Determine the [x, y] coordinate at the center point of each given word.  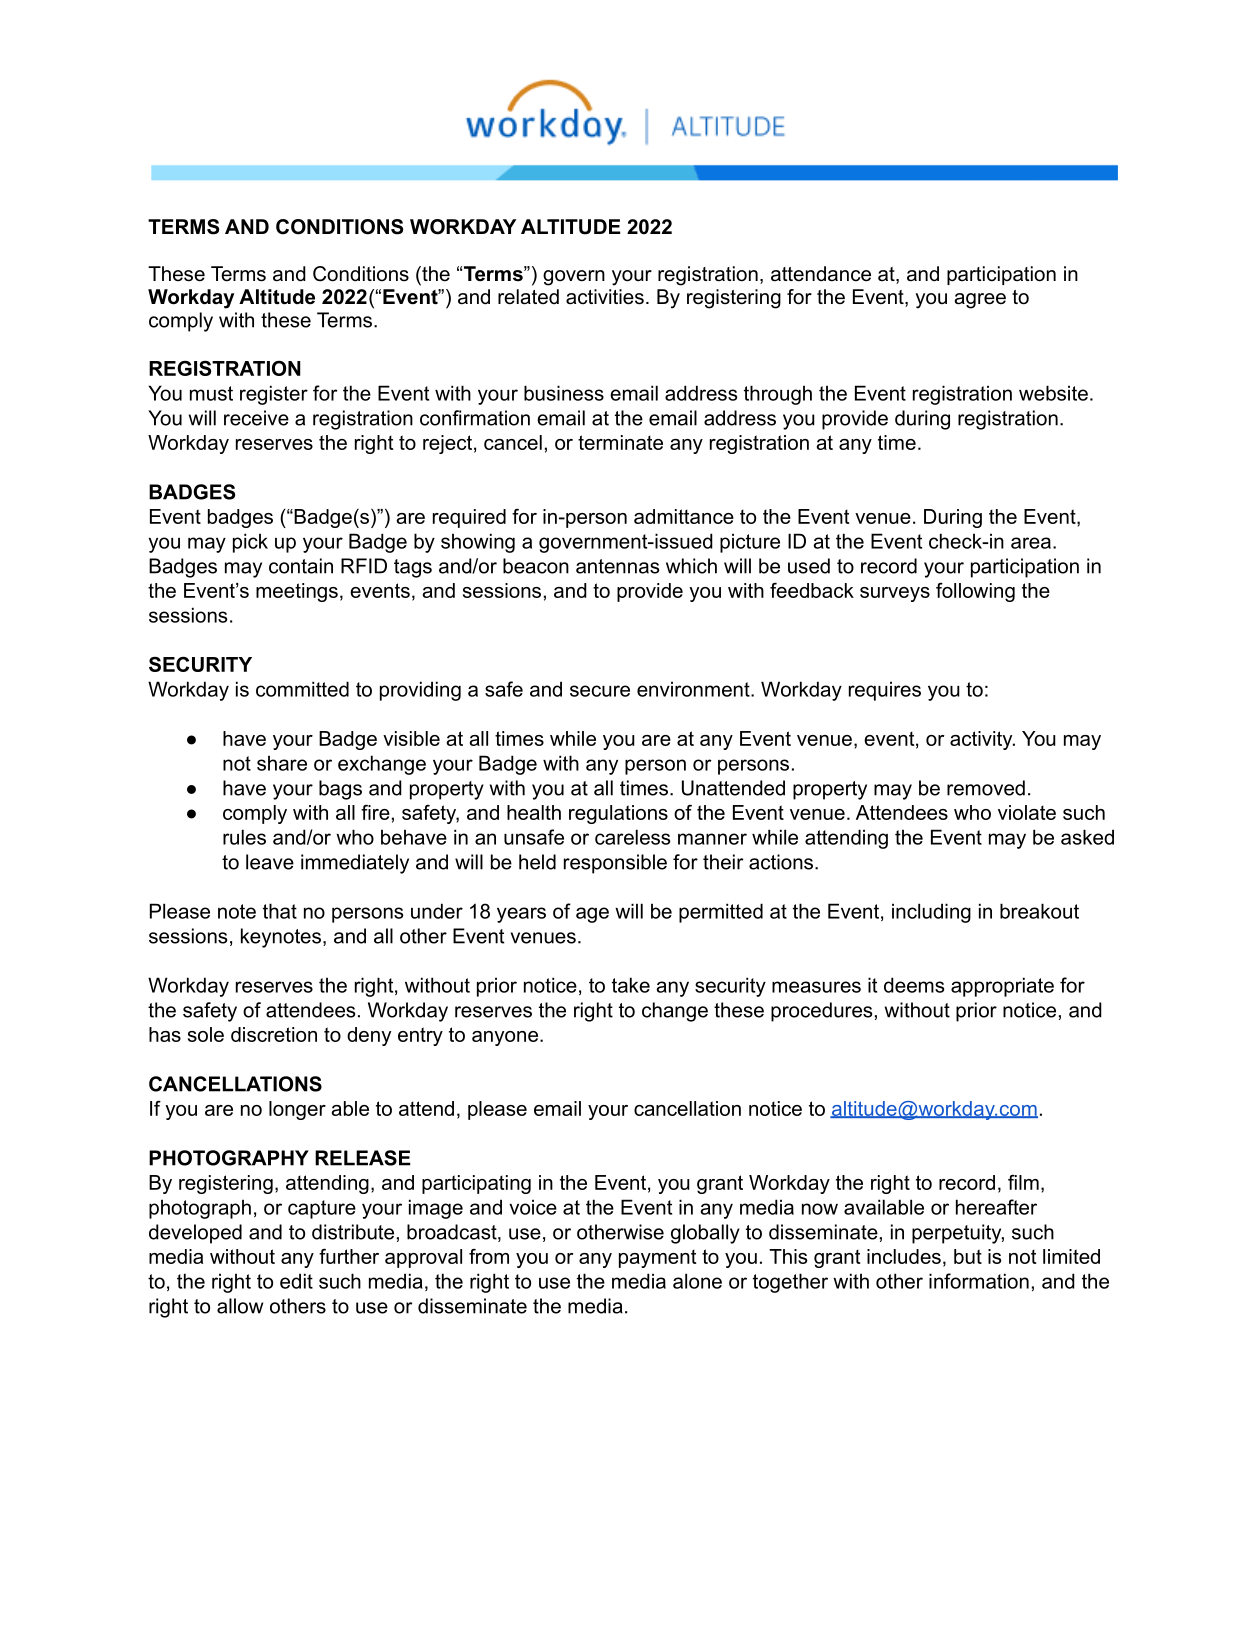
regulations [618, 814]
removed [986, 788]
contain [301, 566]
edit [296, 1281]
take [631, 985]
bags [340, 790]
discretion [274, 1034]
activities [605, 297]
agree [980, 301]
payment [657, 1258]
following [975, 592]
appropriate [1002, 987]
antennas [617, 566]
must [211, 393]
